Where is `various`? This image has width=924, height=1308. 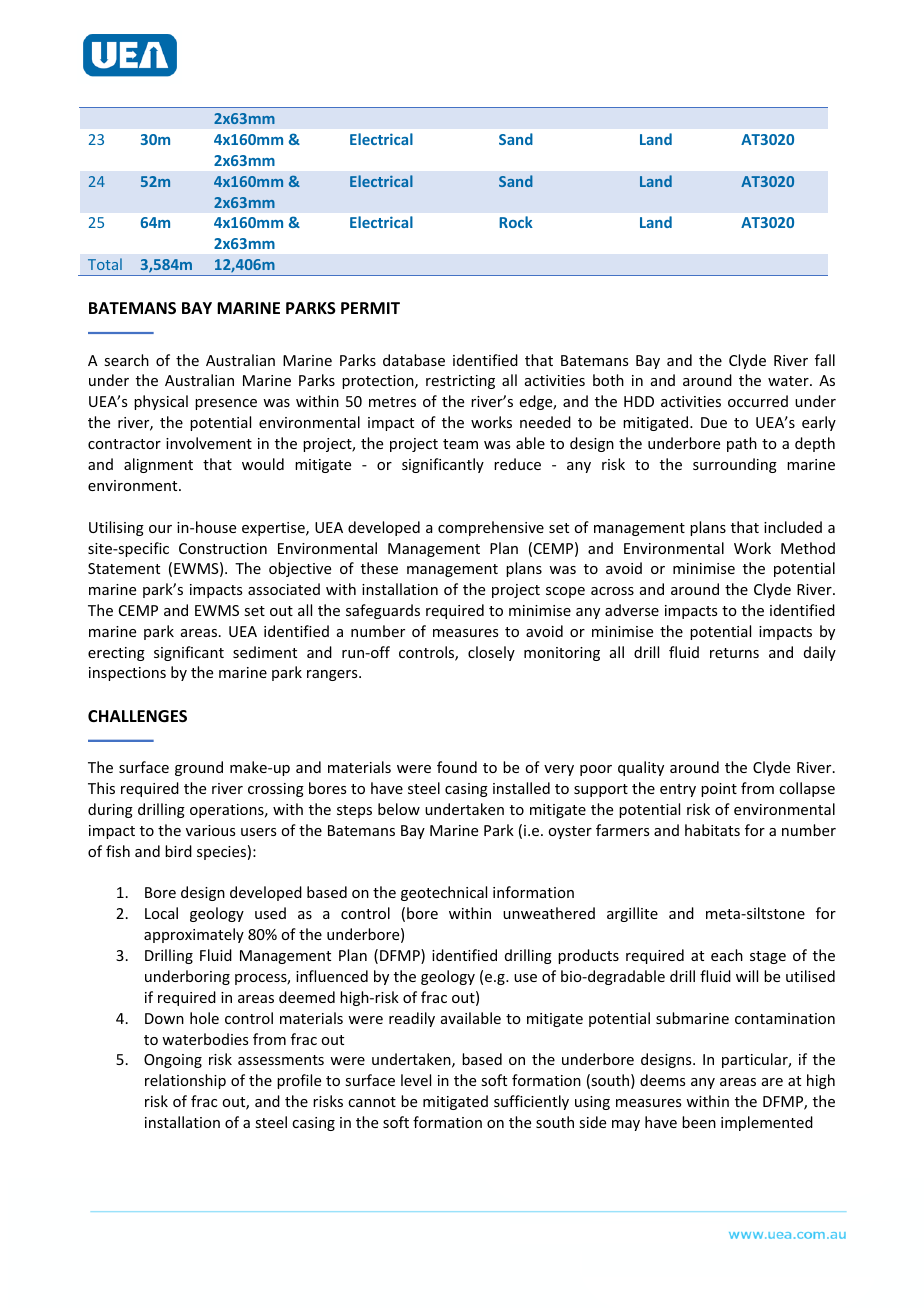
various is located at coordinates (210, 830).
